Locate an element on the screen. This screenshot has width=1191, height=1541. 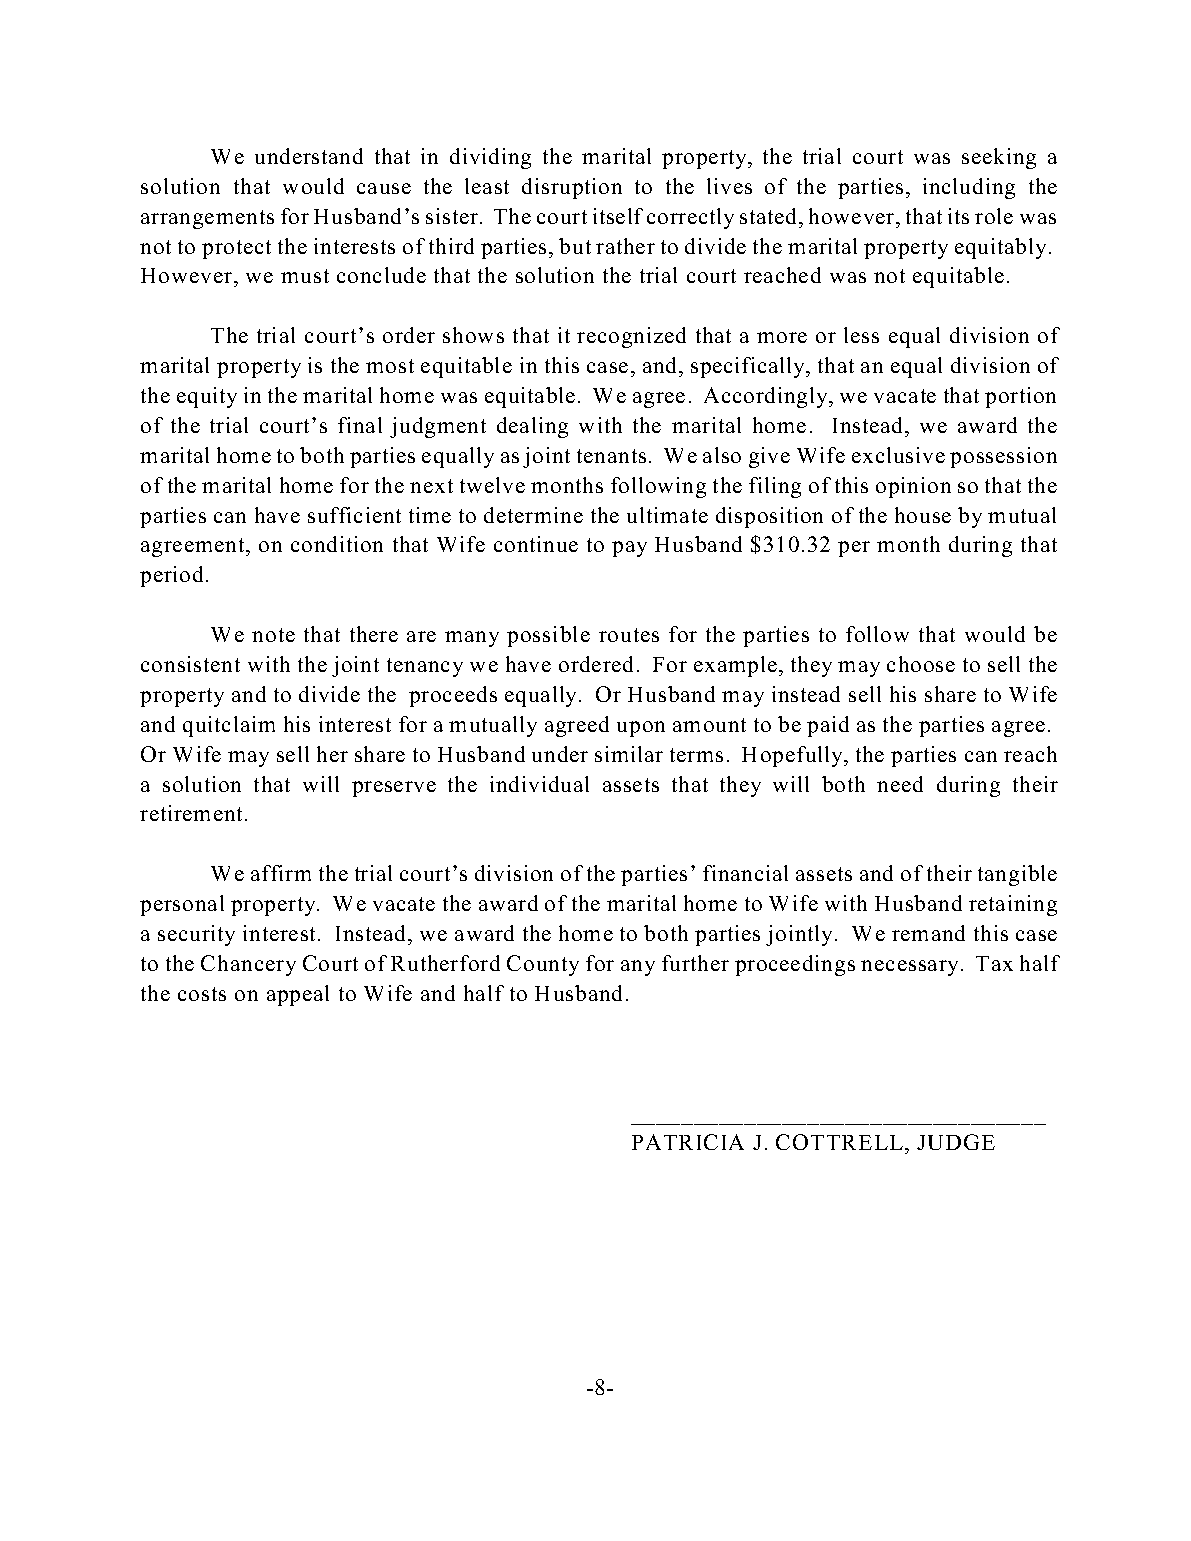
exclusive is located at coordinates (898, 455).
